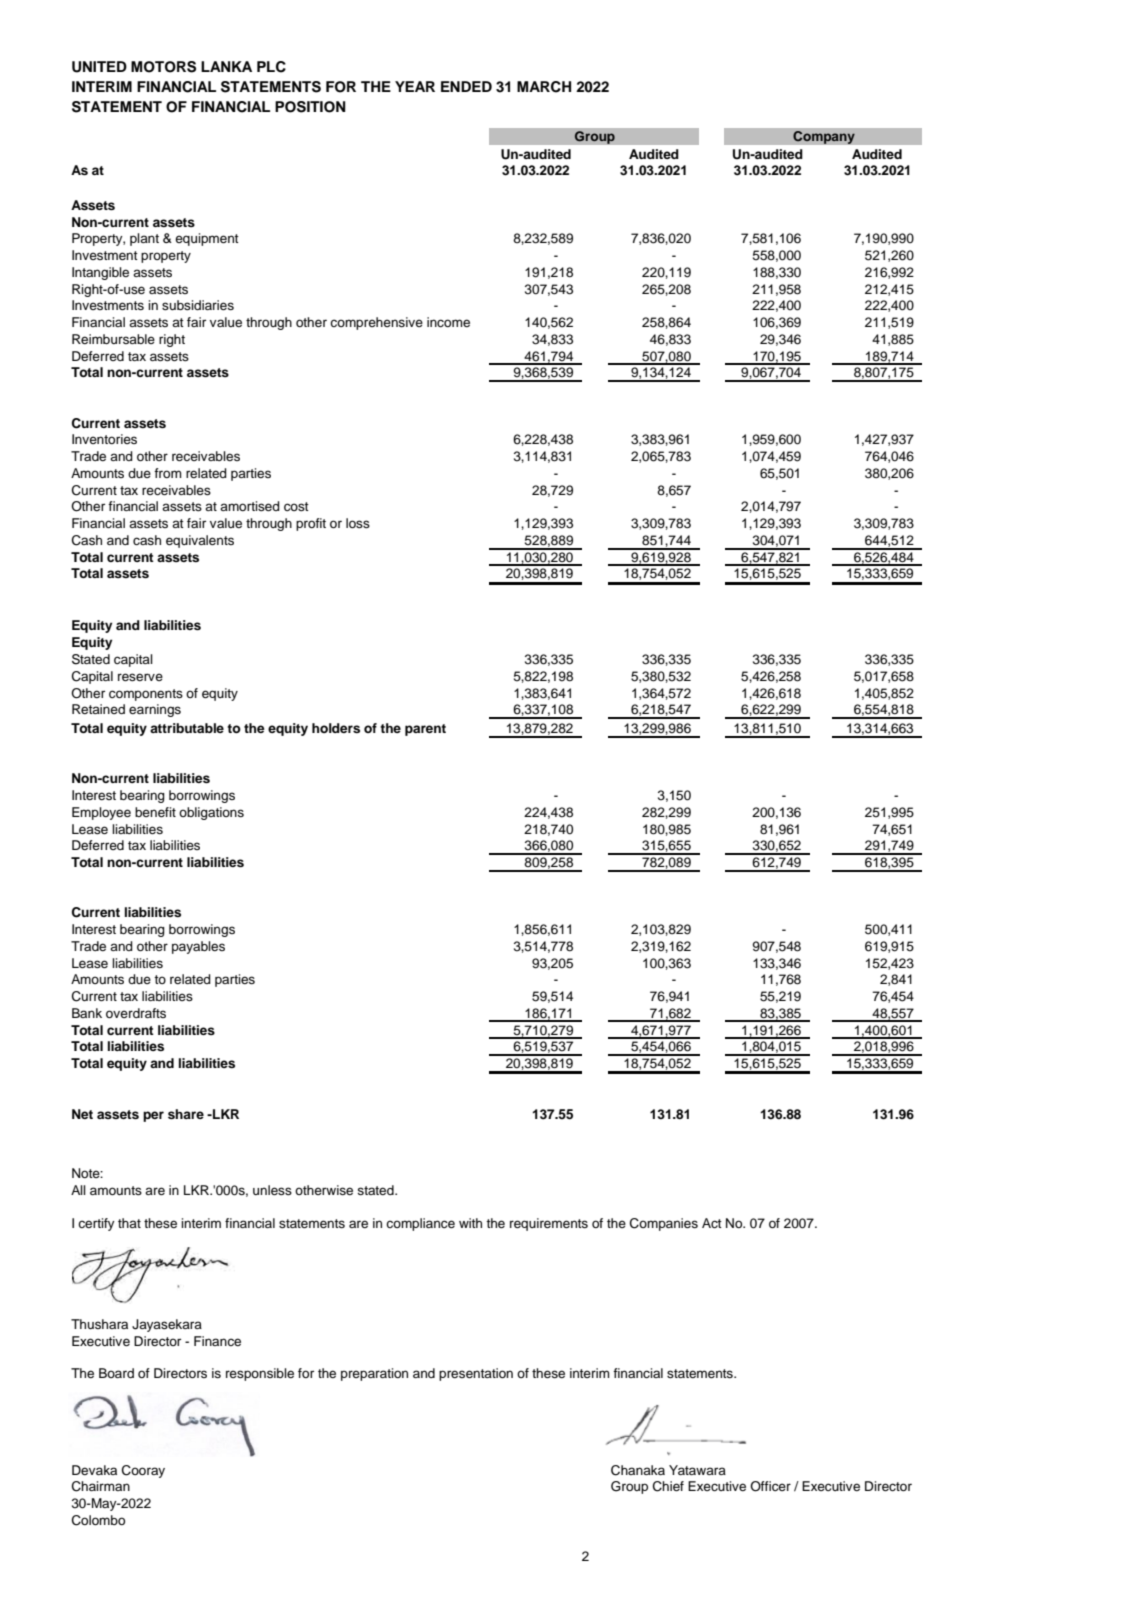 The image size is (1138, 1609). I want to click on MOTORS, so click(163, 67).
